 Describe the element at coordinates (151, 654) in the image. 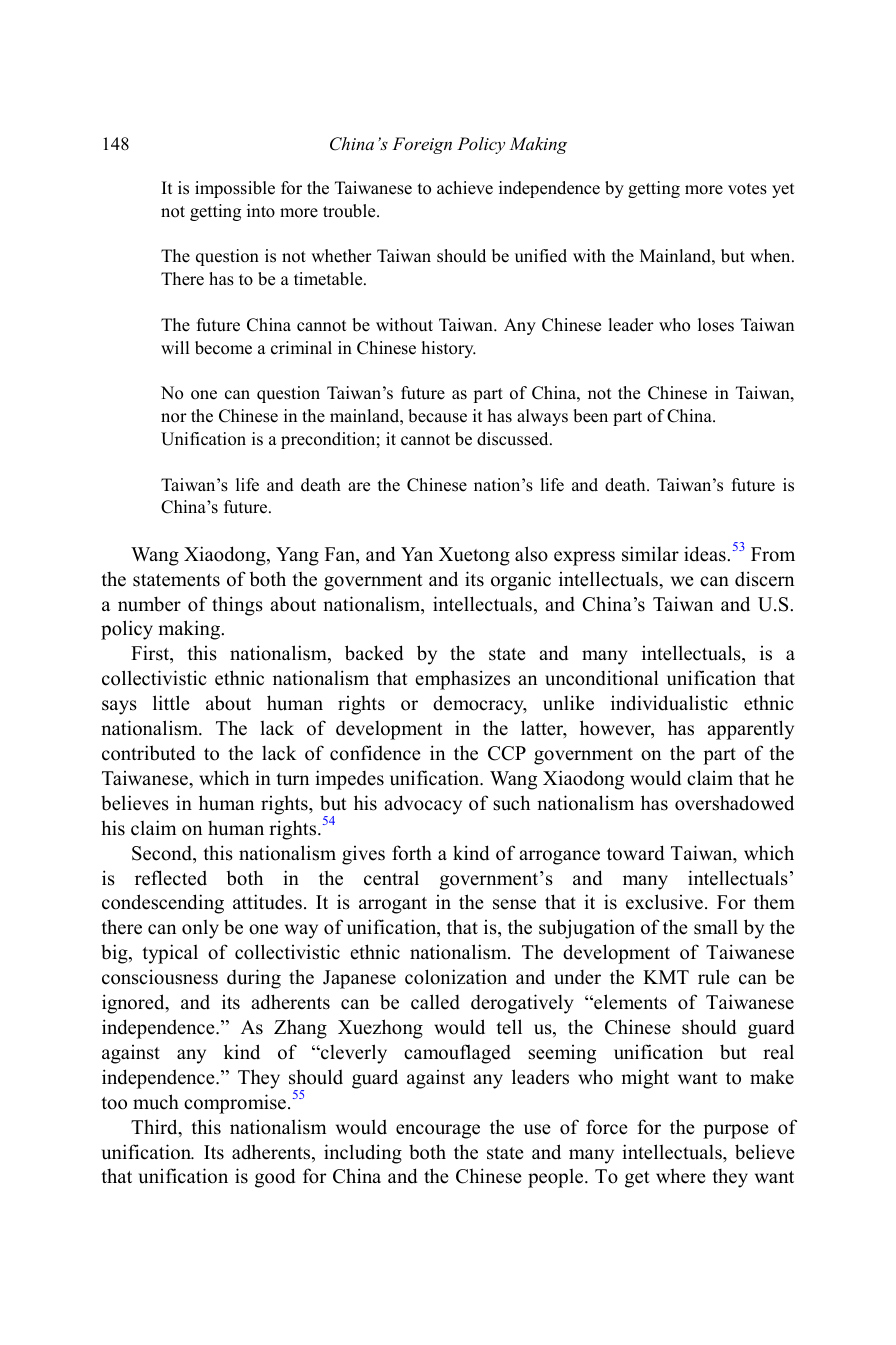

I see `First` at that location.
